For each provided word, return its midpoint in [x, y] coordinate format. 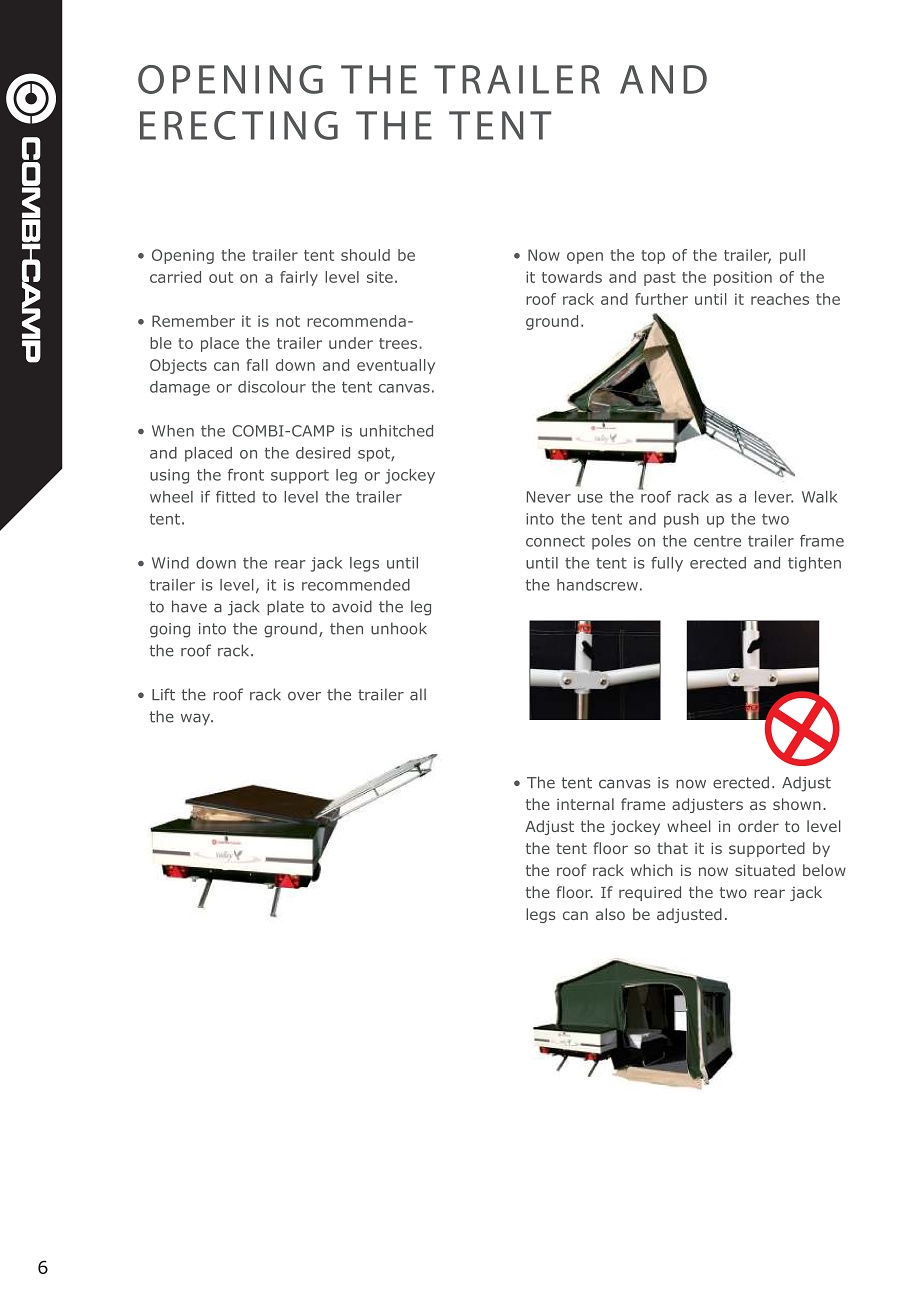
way [197, 719]
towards [572, 277]
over [304, 696]
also [610, 914]
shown [797, 804]
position [743, 278]
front [246, 475]
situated [765, 870]
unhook [399, 628]
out [221, 277]
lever [774, 497]
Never [549, 497]
